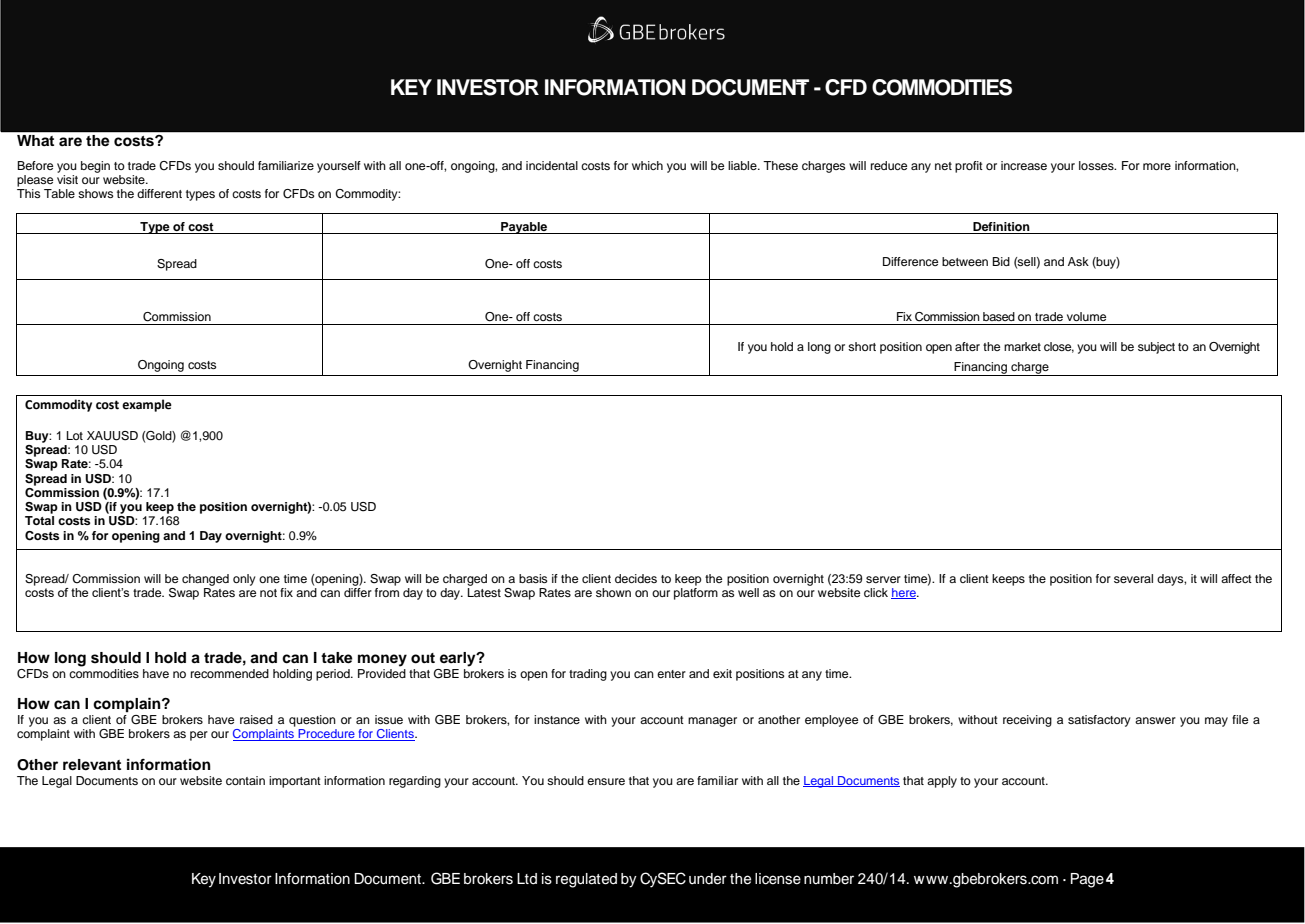 The height and width of the screenshot is (924, 1305). Describe the element at coordinates (39, 520) in the screenshot. I see `Total` at that location.
